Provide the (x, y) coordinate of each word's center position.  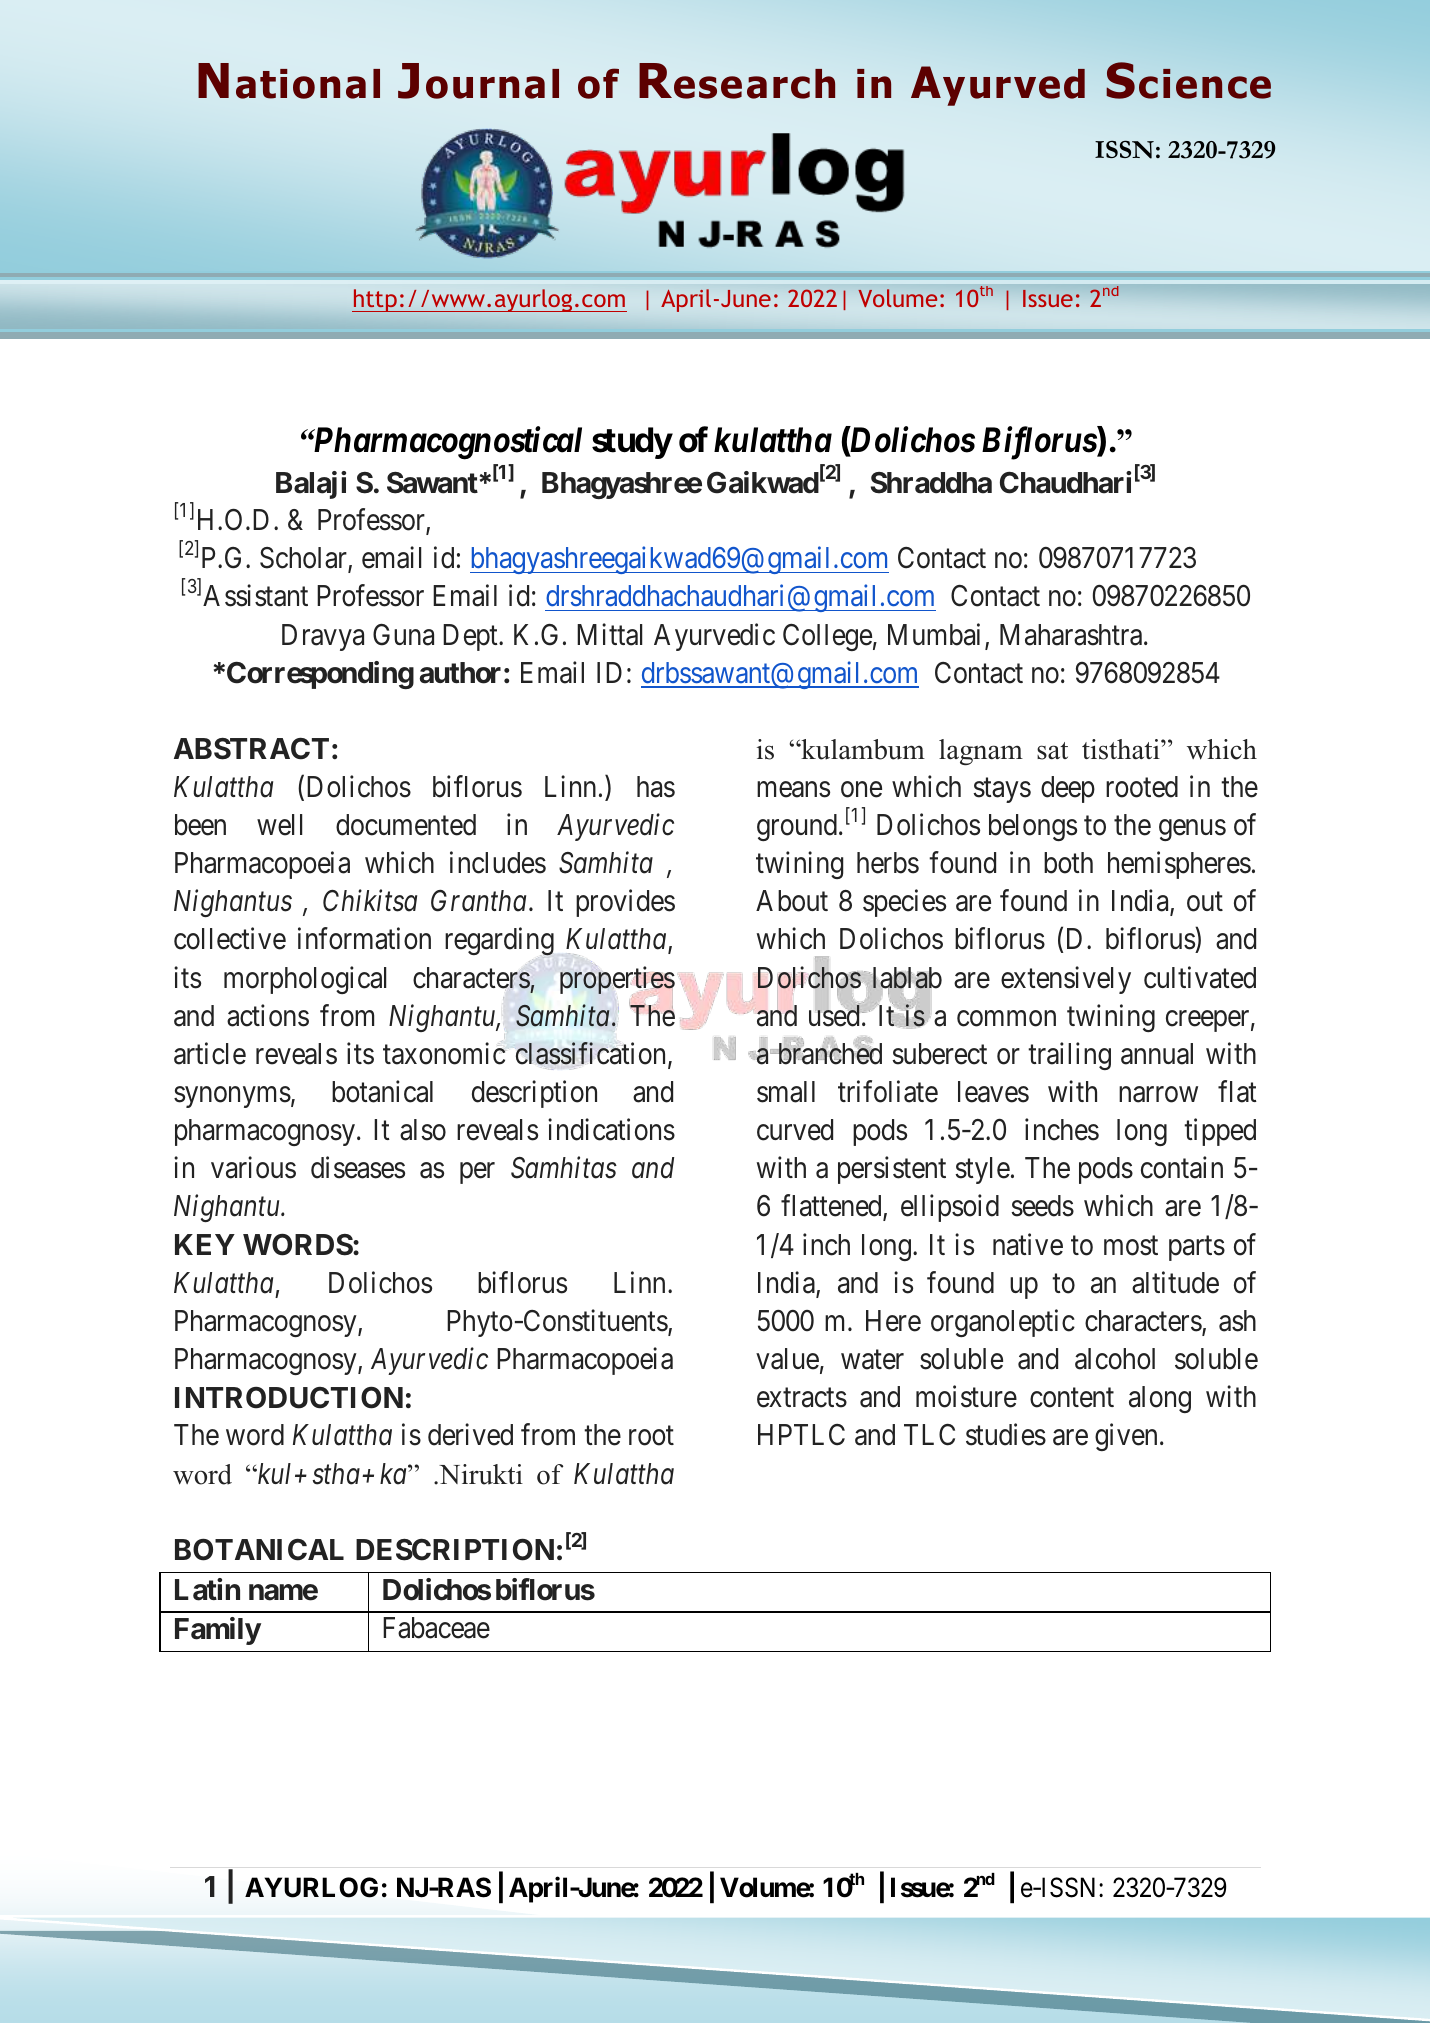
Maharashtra (1072, 635)
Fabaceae (436, 1628)
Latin (207, 1589)
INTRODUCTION (289, 1397)
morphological (305, 980)
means (793, 790)
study (632, 443)
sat (1052, 751)
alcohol (1115, 1359)
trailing (1069, 1056)
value (787, 1359)
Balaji (311, 485)
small (786, 1092)
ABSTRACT (251, 749)
